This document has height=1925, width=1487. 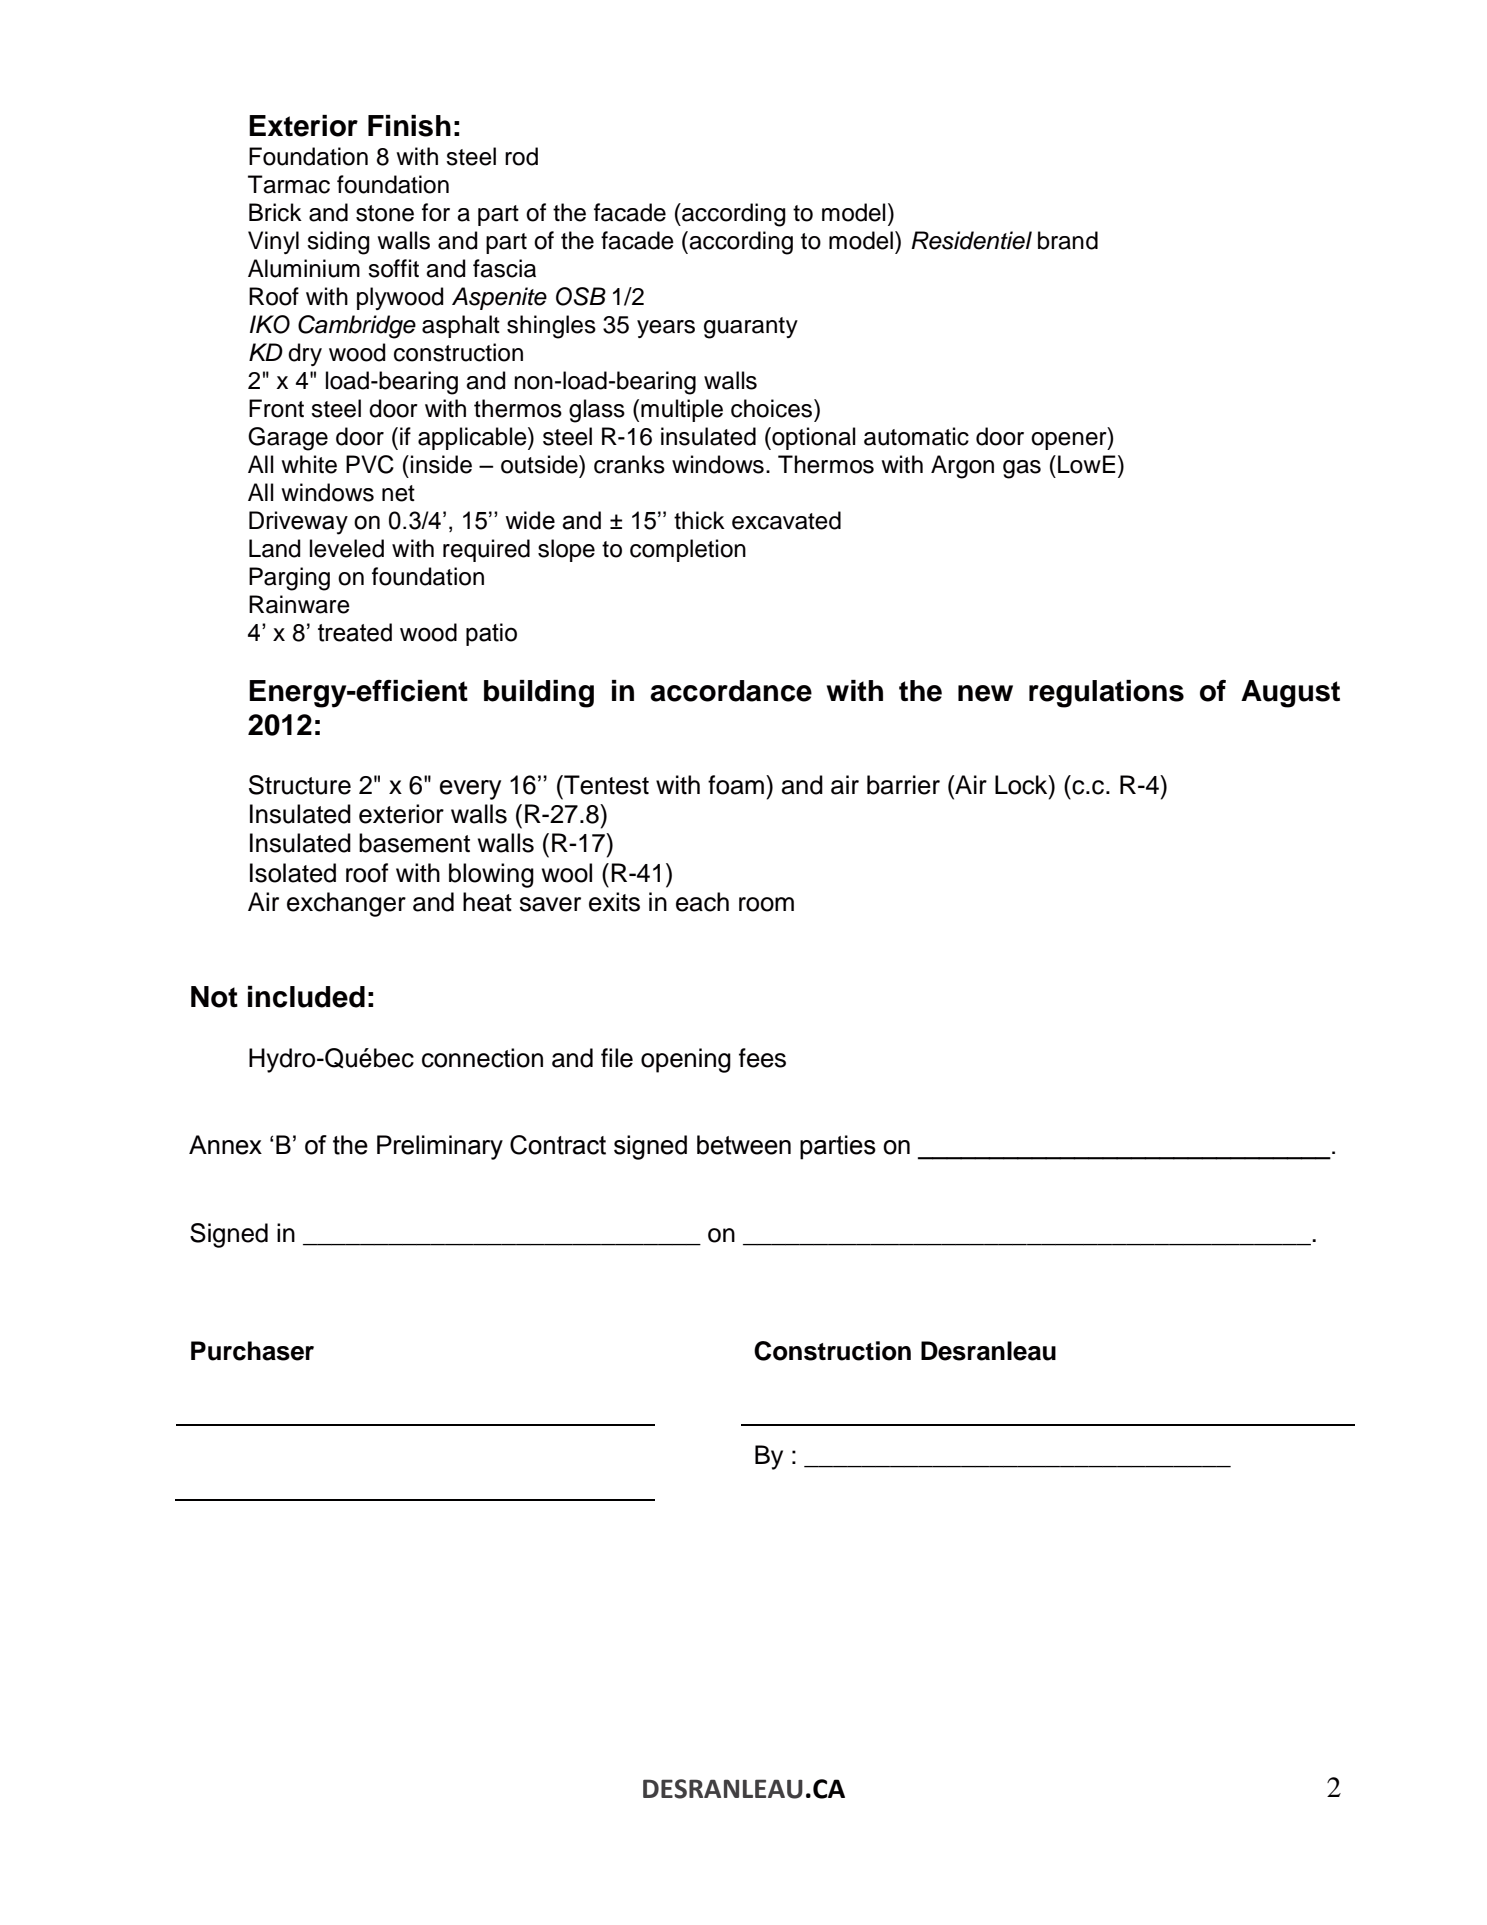 I want to click on regulations, so click(x=1106, y=694).
